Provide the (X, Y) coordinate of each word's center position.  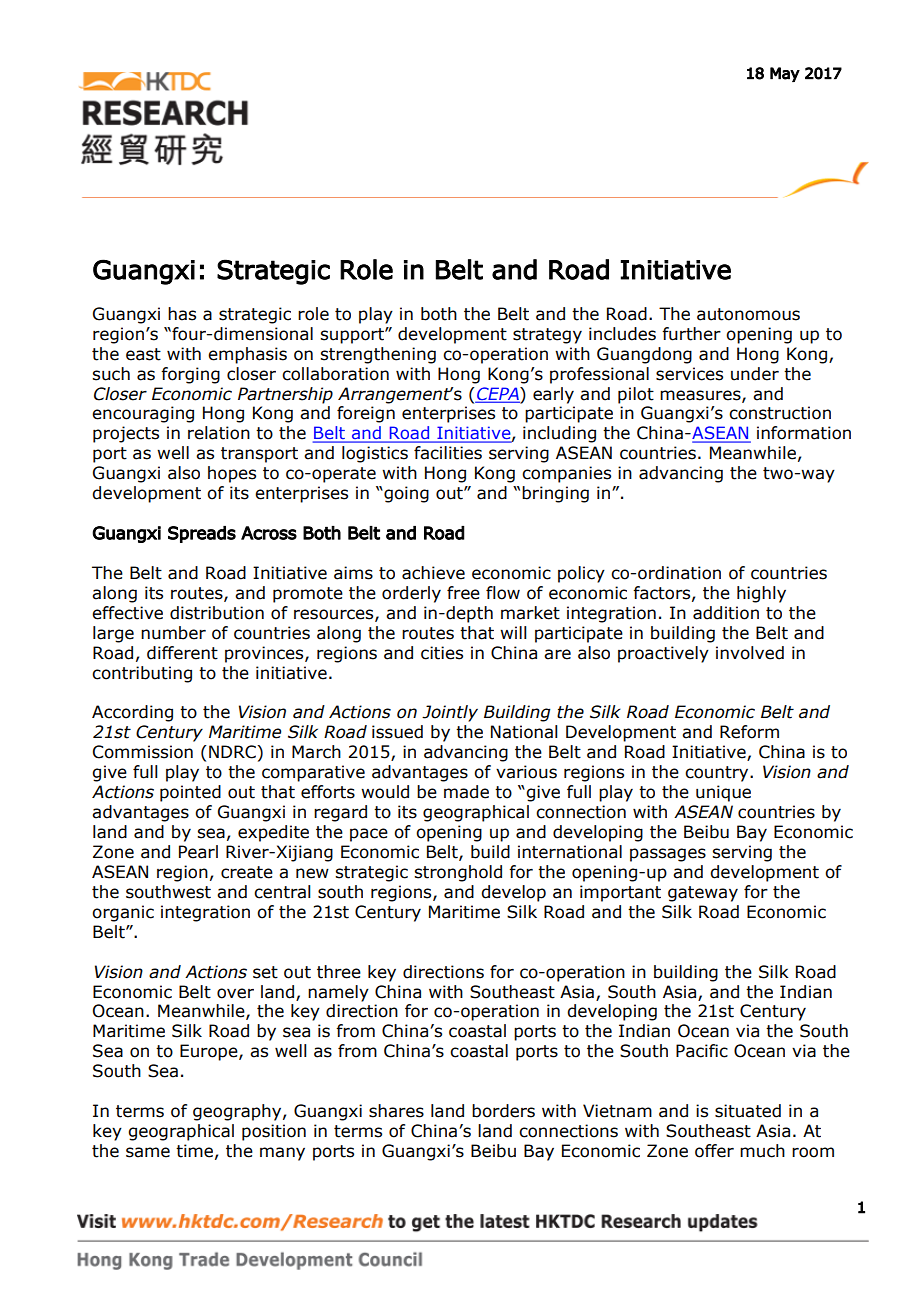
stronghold (458, 873)
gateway (703, 894)
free (463, 593)
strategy (547, 336)
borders (503, 1111)
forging (190, 375)
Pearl (198, 852)
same (148, 1152)
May (785, 74)
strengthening (378, 355)
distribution (217, 613)
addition (726, 613)
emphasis (247, 355)
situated (748, 1111)
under (755, 374)
